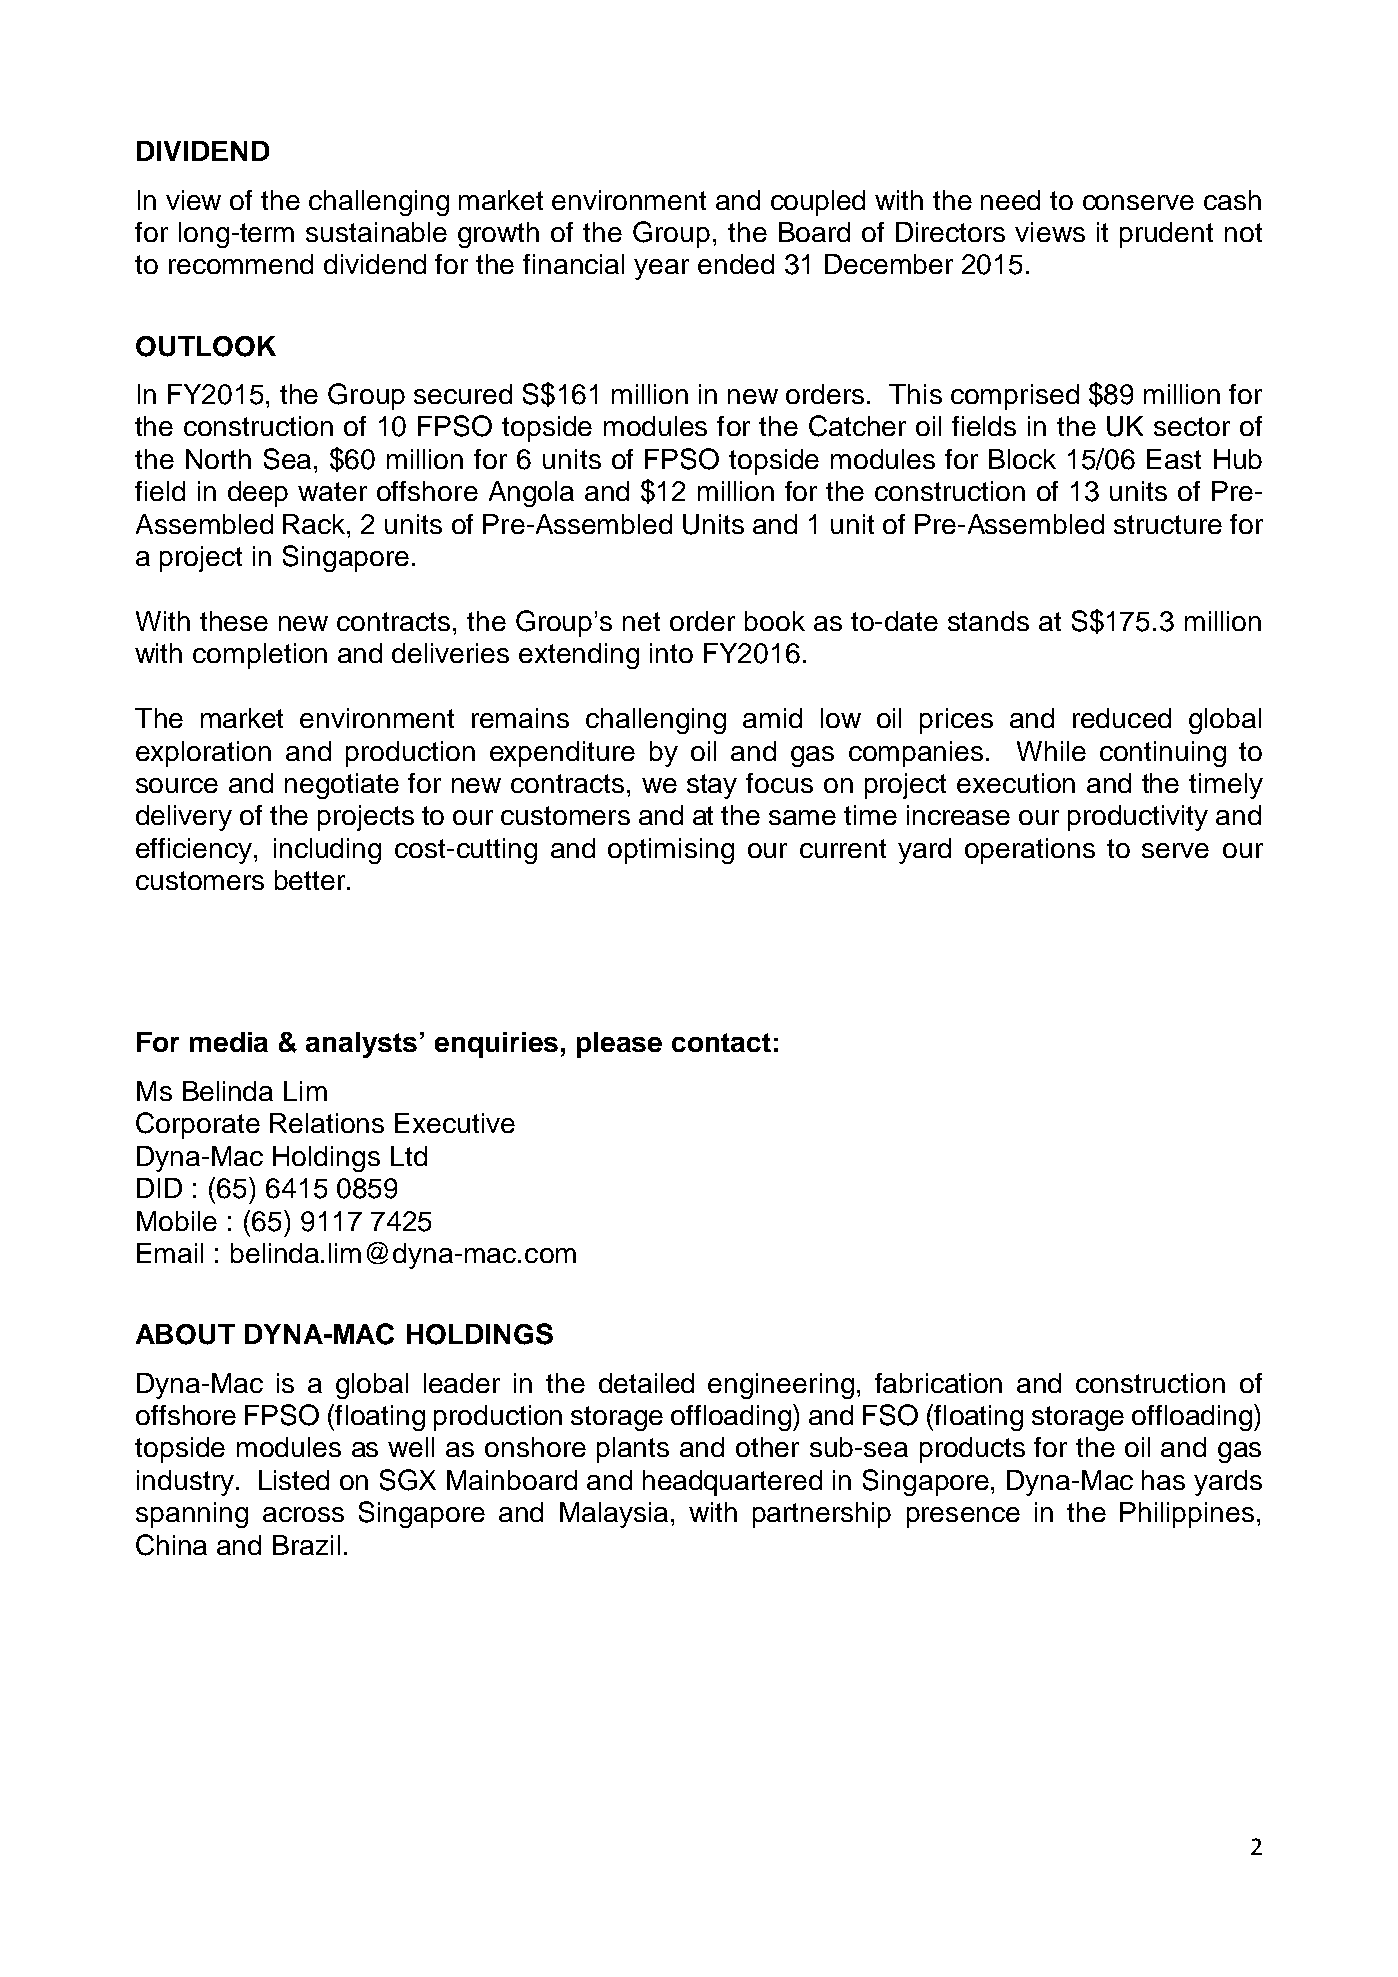 Image resolution: width=1398 pixels, height=1977 pixels. What do you see at coordinates (671, 653) in the screenshot?
I see `into` at bounding box center [671, 653].
